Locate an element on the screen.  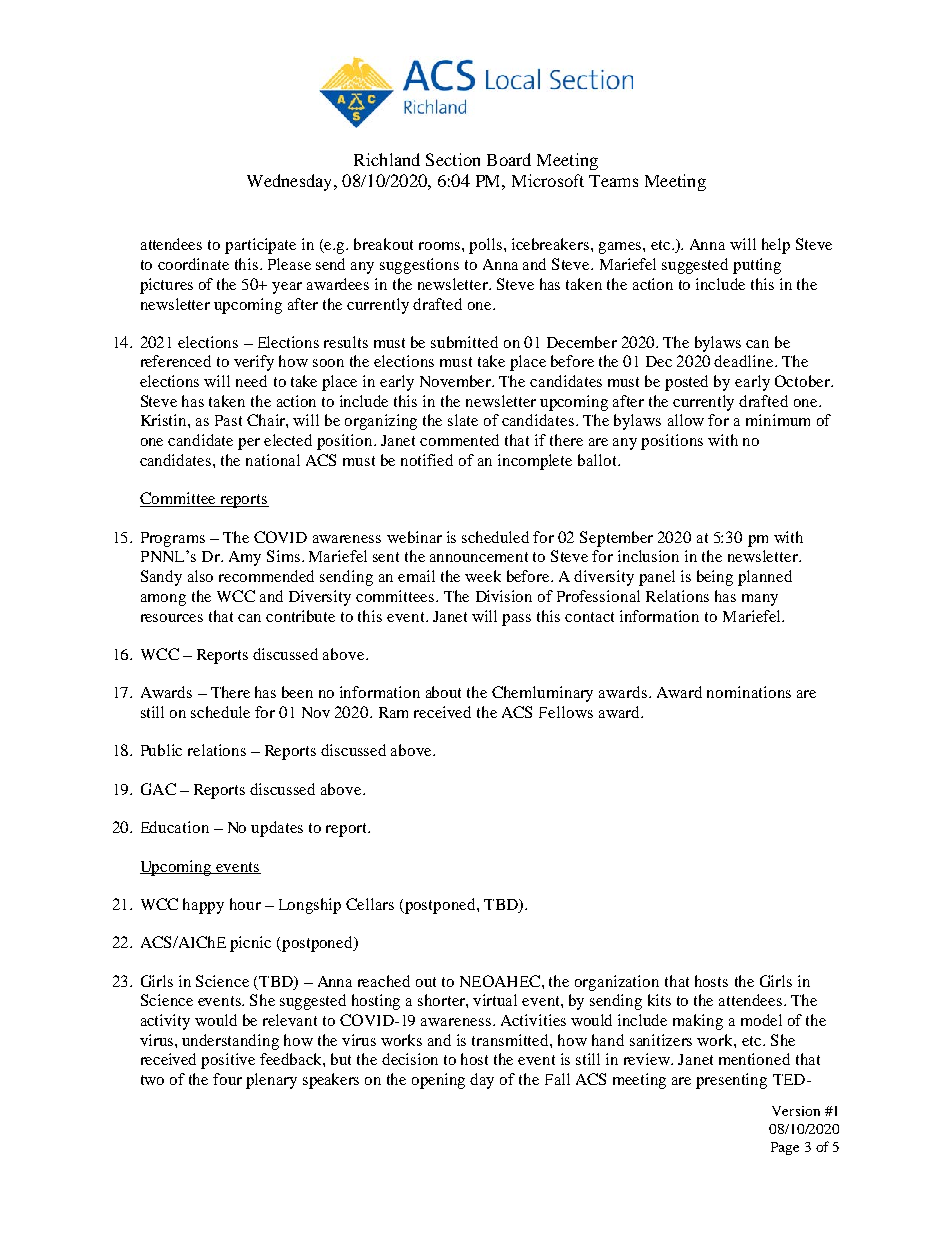
Past is located at coordinates (228, 420).
